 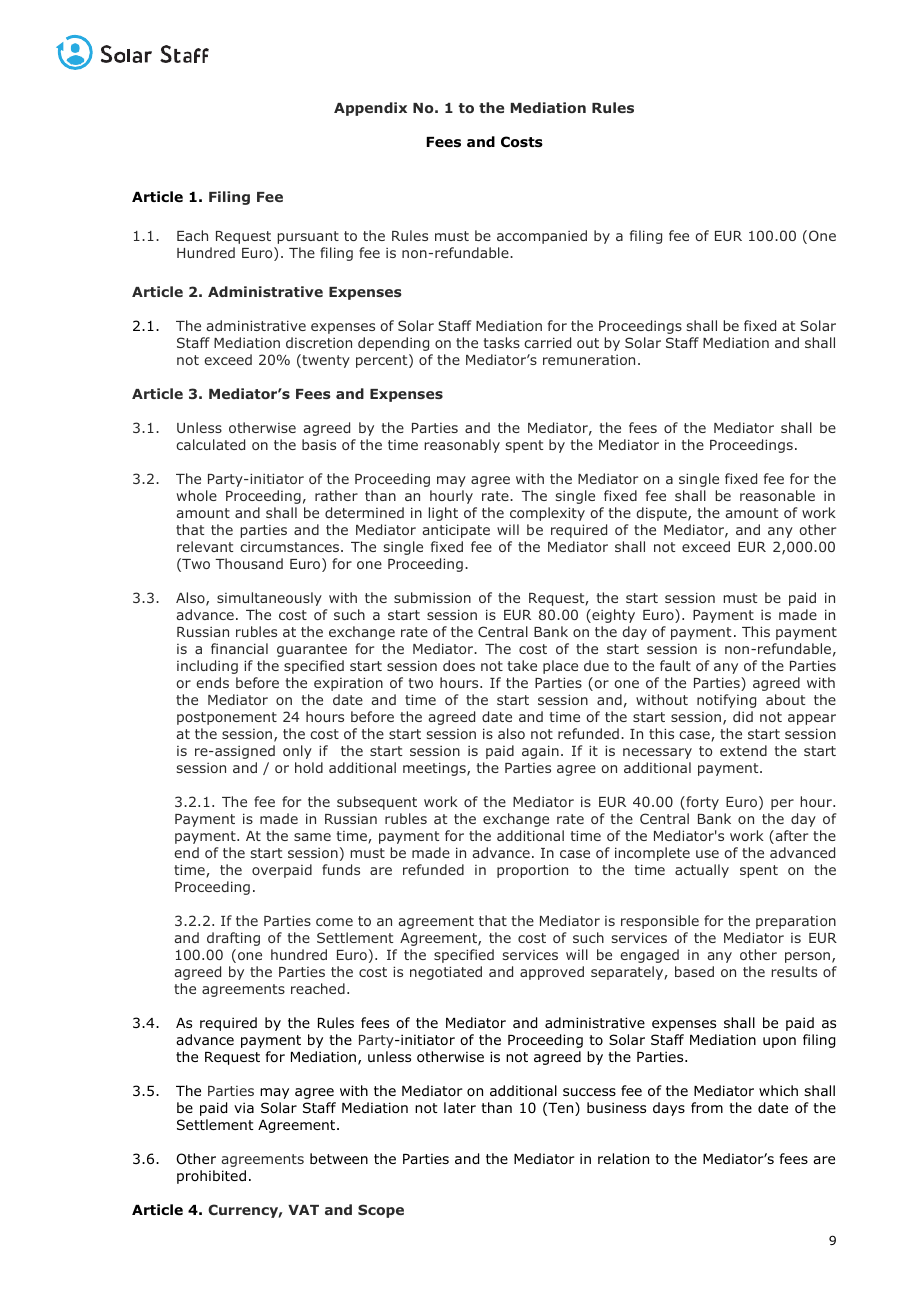 What do you see at coordinates (707, 1108) in the screenshot?
I see `from` at bounding box center [707, 1108].
